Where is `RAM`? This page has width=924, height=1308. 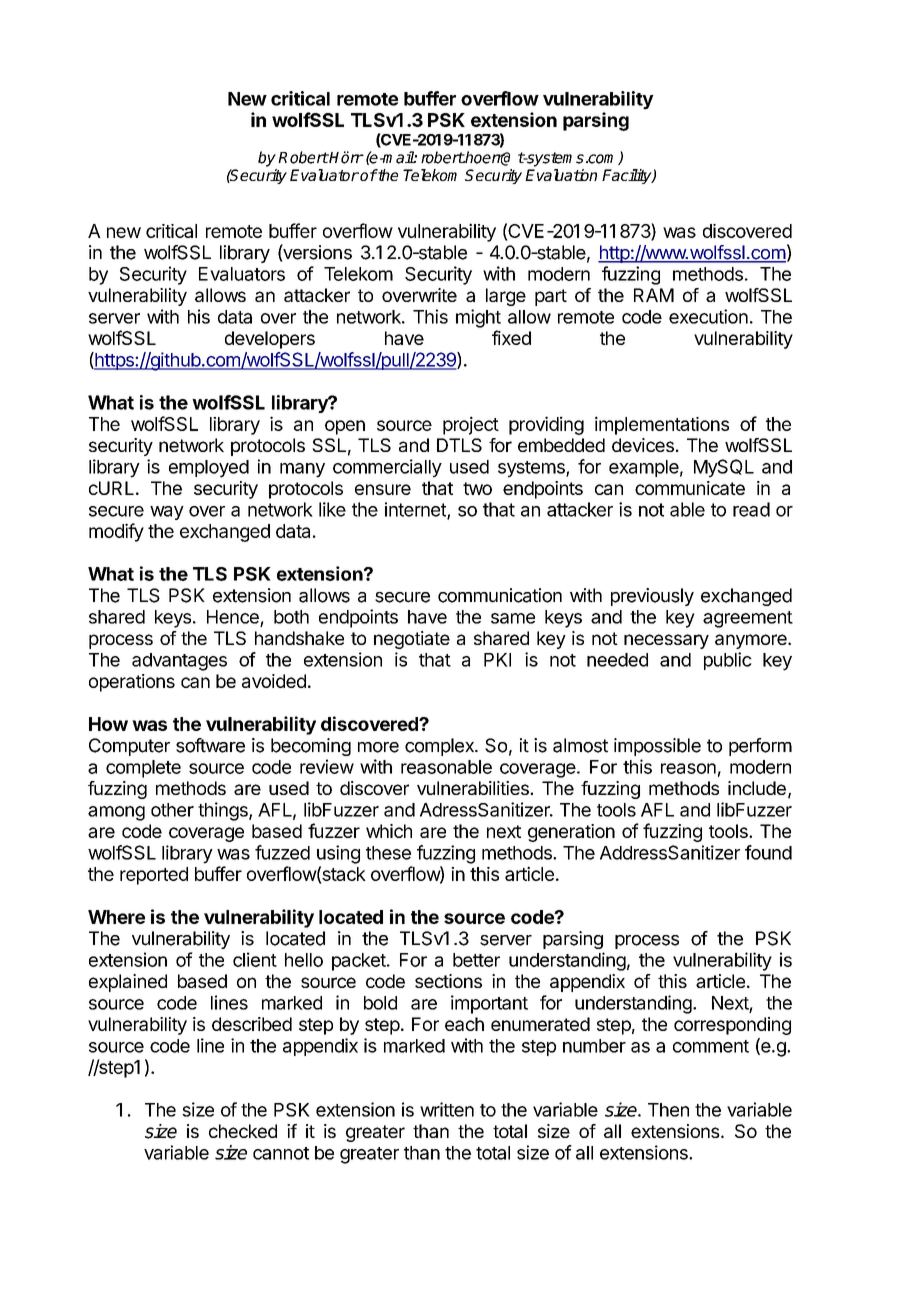 RAM is located at coordinates (654, 295).
